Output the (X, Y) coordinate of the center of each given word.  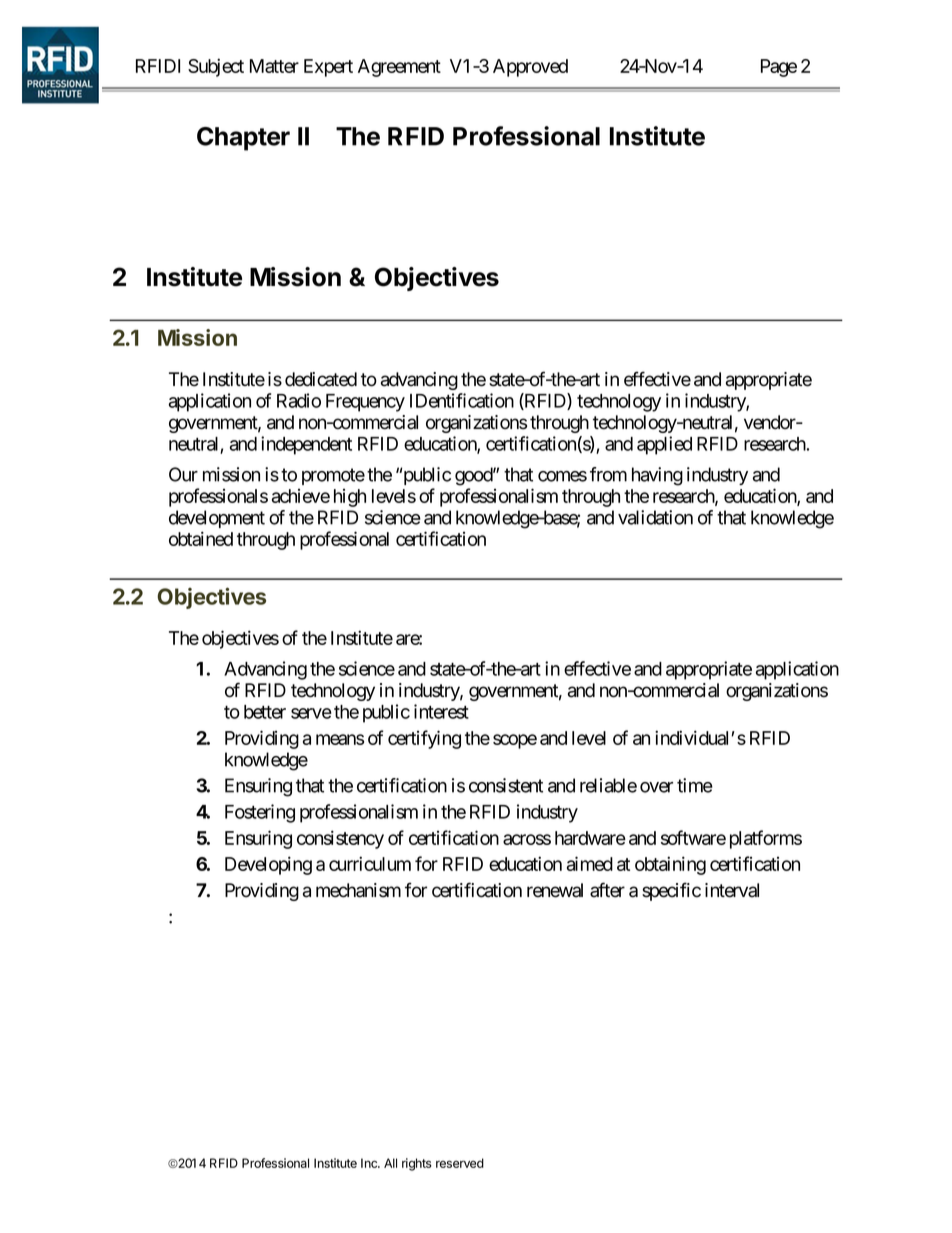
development (217, 519)
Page (779, 68)
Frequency (365, 403)
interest (441, 711)
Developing (268, 865)
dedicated (321, 379)
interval (732, 890)
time (695, 785)
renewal (555, 890)
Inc (370, 1163)
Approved (530, 68)
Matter (274, 66)
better (265, 712)
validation (655, 517)
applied (664, 445)
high (350, 498)
